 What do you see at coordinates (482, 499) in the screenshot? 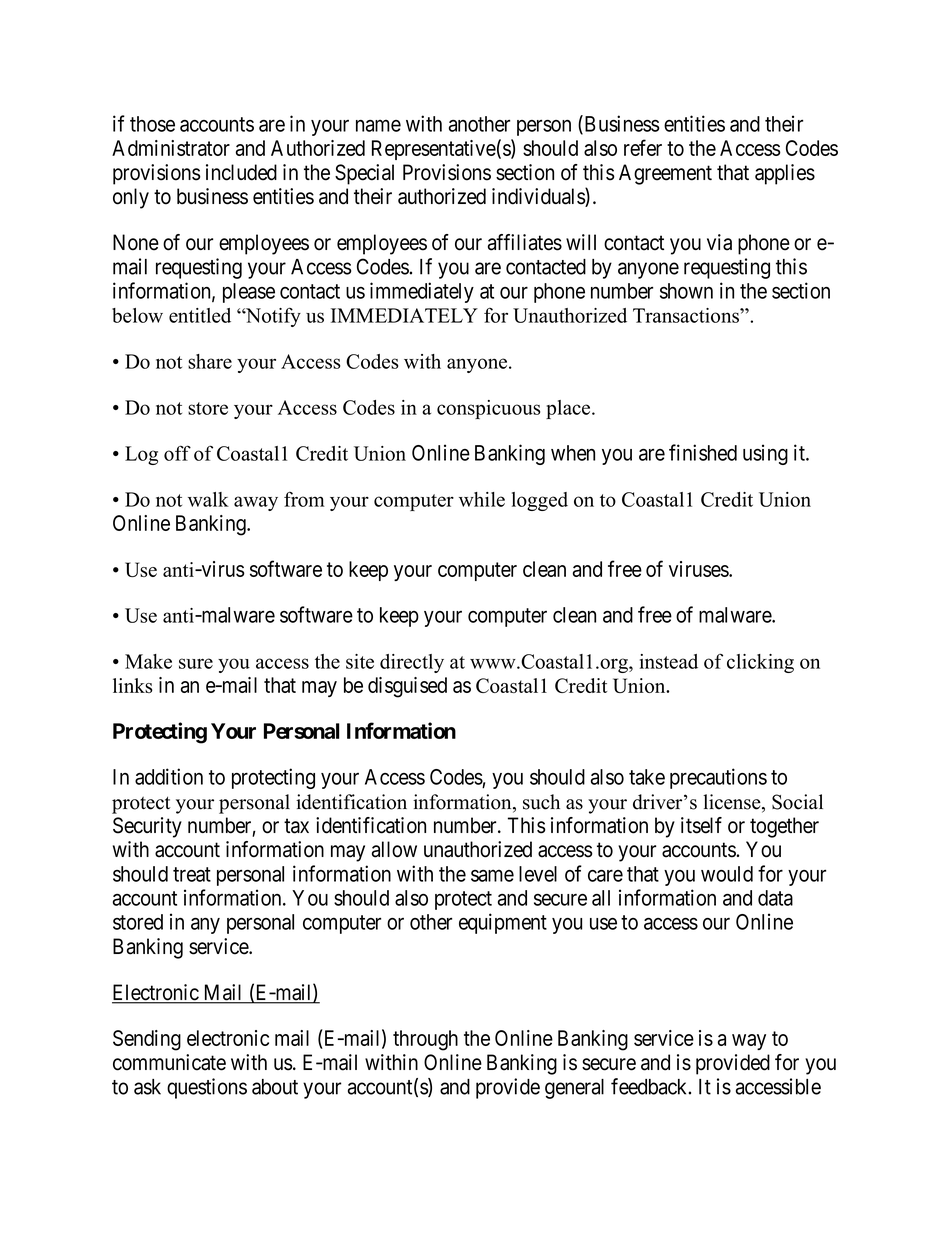
I see `while` at bounding box center [482, 499].
